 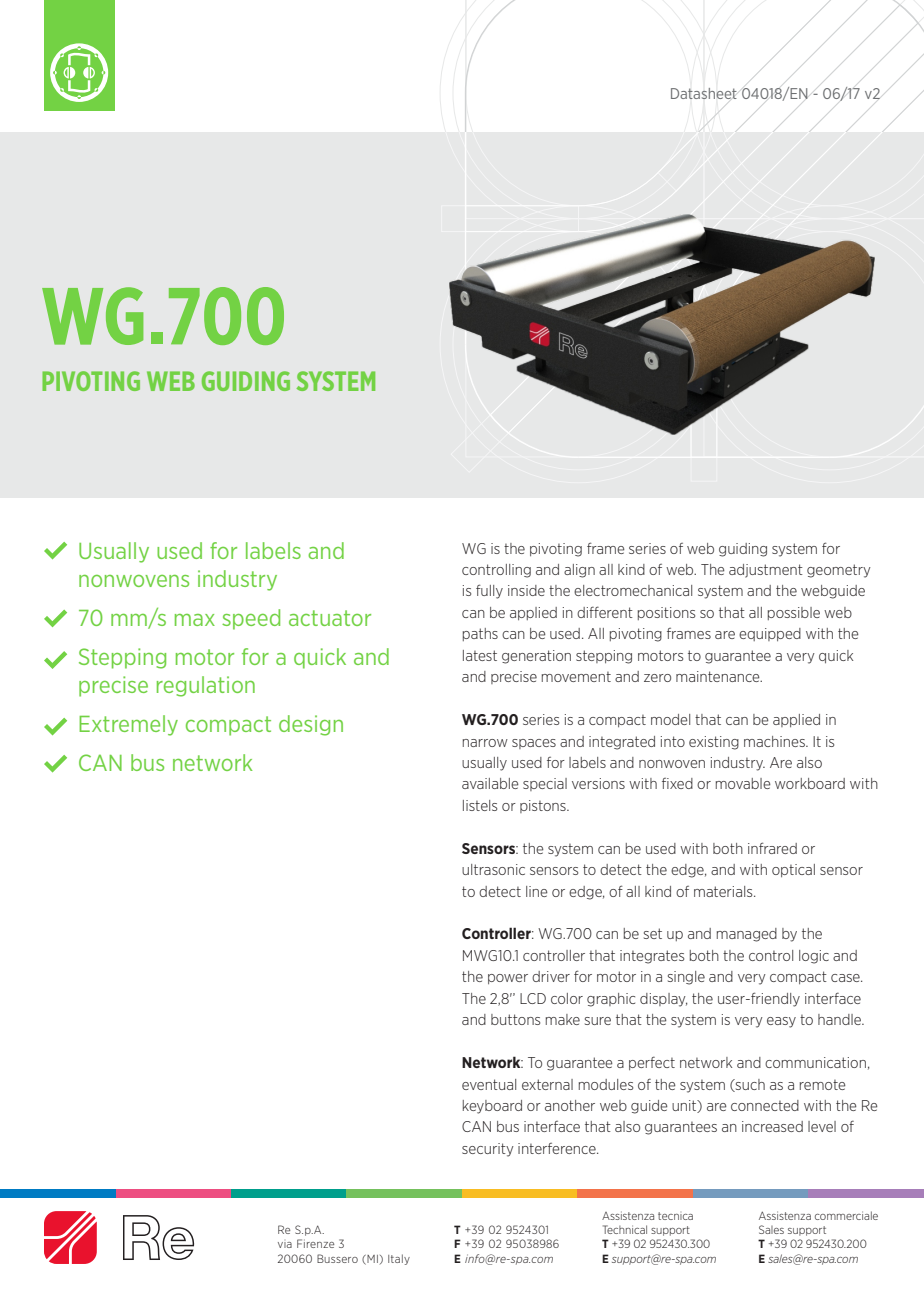 What do you see at coordinates (128, 725) in the screenshot?
I see `Extremely` at bounding box center [128, 725].
